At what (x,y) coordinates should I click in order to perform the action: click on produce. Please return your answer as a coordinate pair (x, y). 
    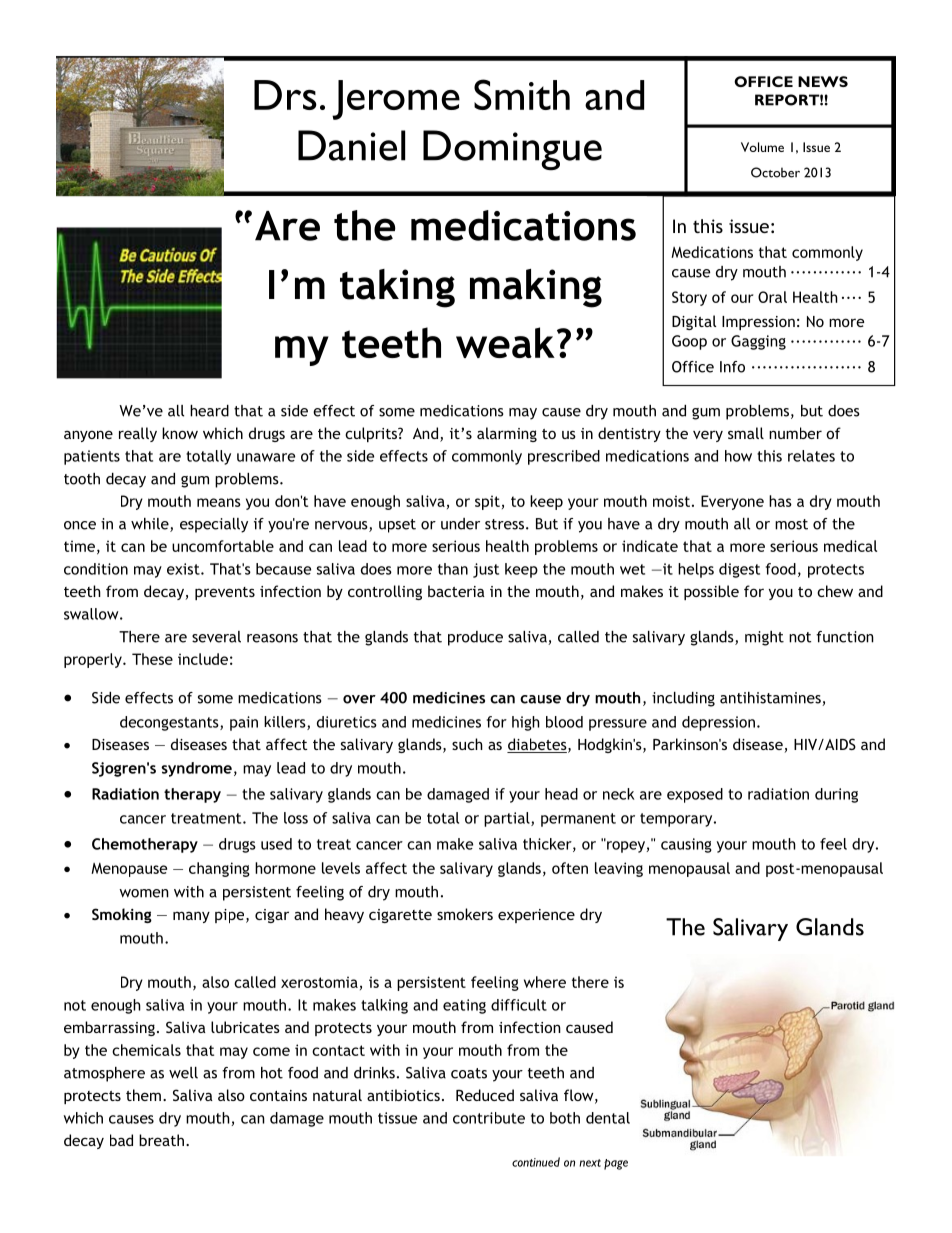
    Looking at the image, I should click on (475, 638).
